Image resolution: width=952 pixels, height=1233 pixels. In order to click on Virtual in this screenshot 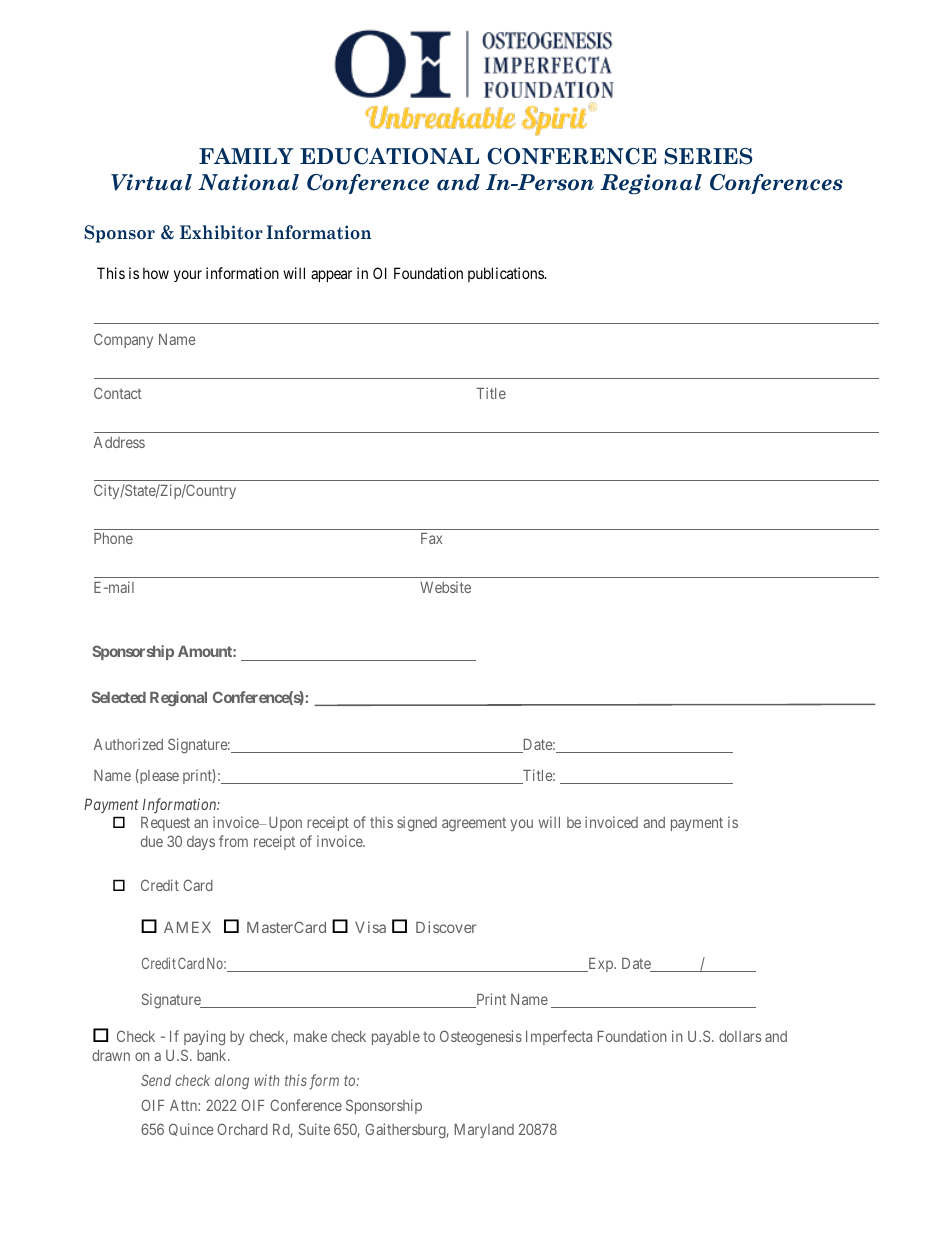, I will do `click(151, 182)`.
